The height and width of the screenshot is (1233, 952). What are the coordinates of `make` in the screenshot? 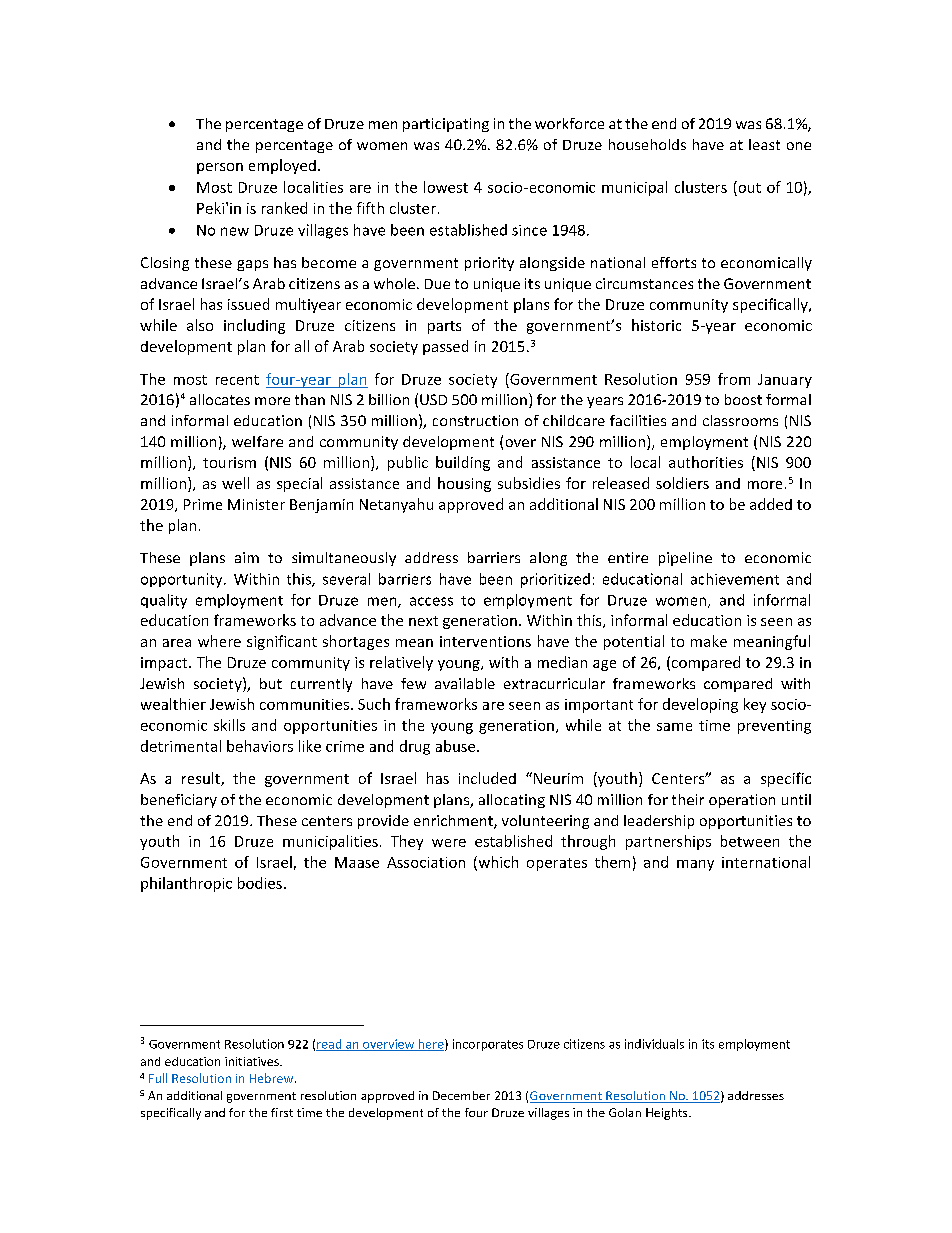 It's located at (709, 641).
